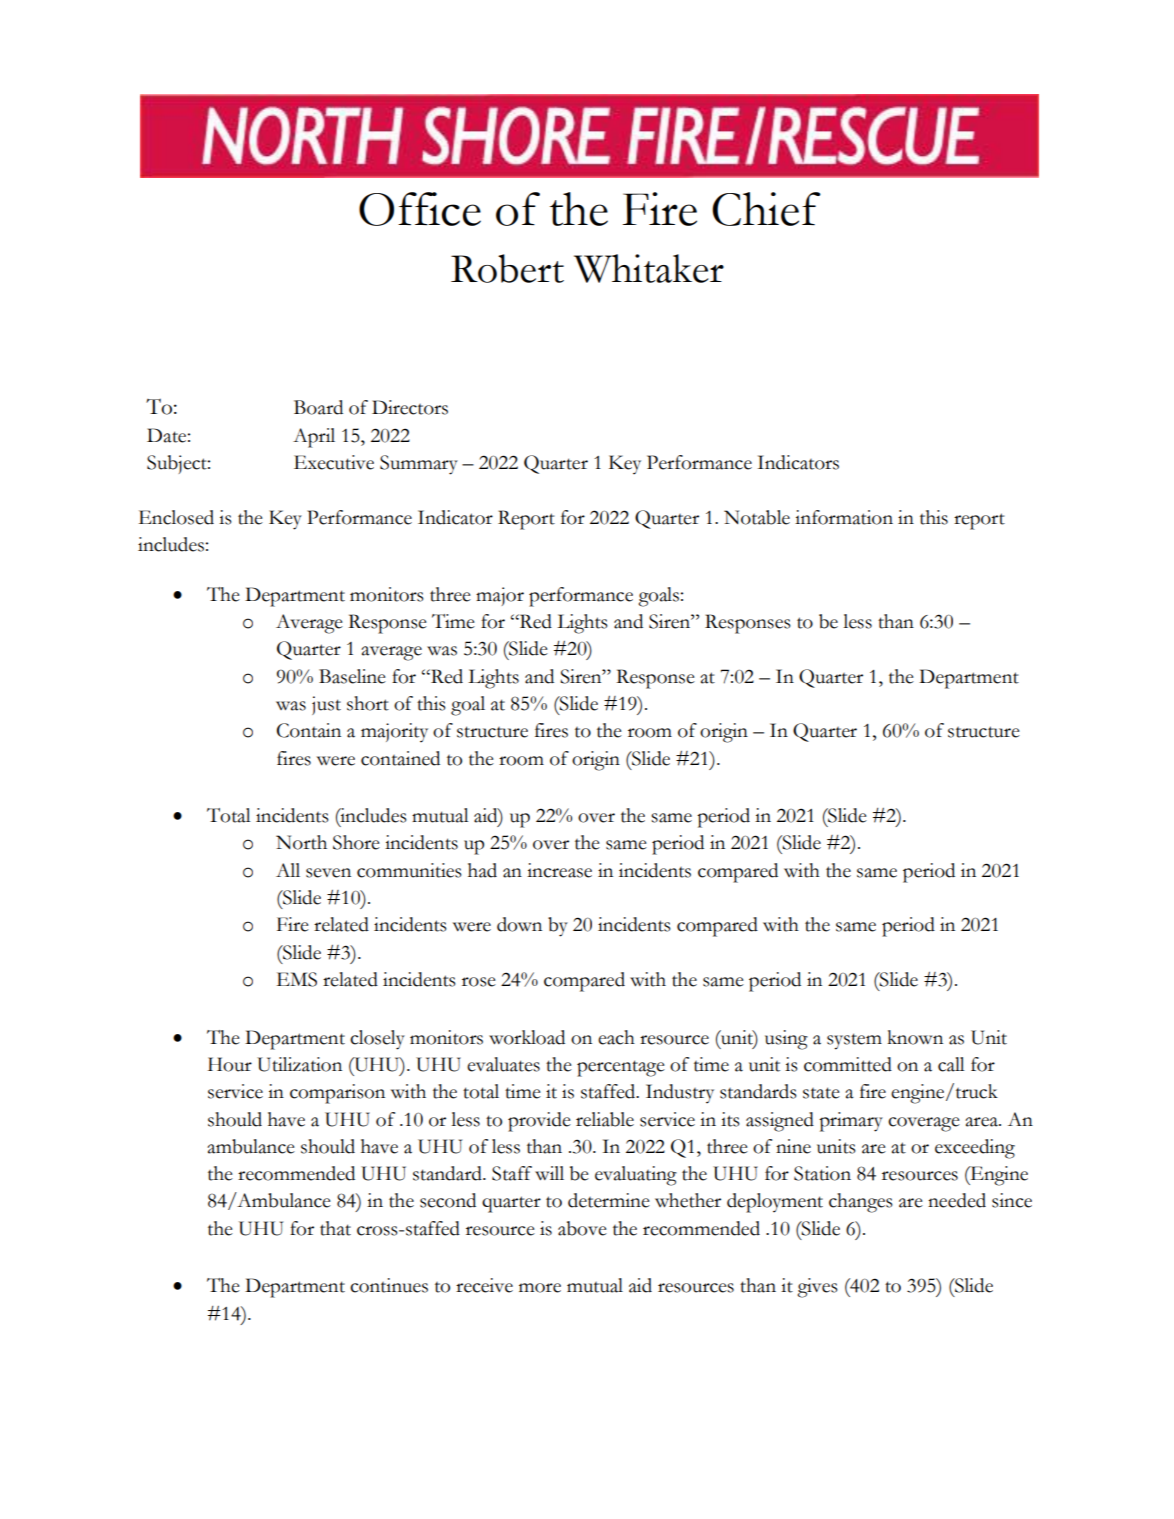 The image size is (1174, 1519). Describe the element at coordinates (335, 1228) in the screenshot. I see `that` at that location.
